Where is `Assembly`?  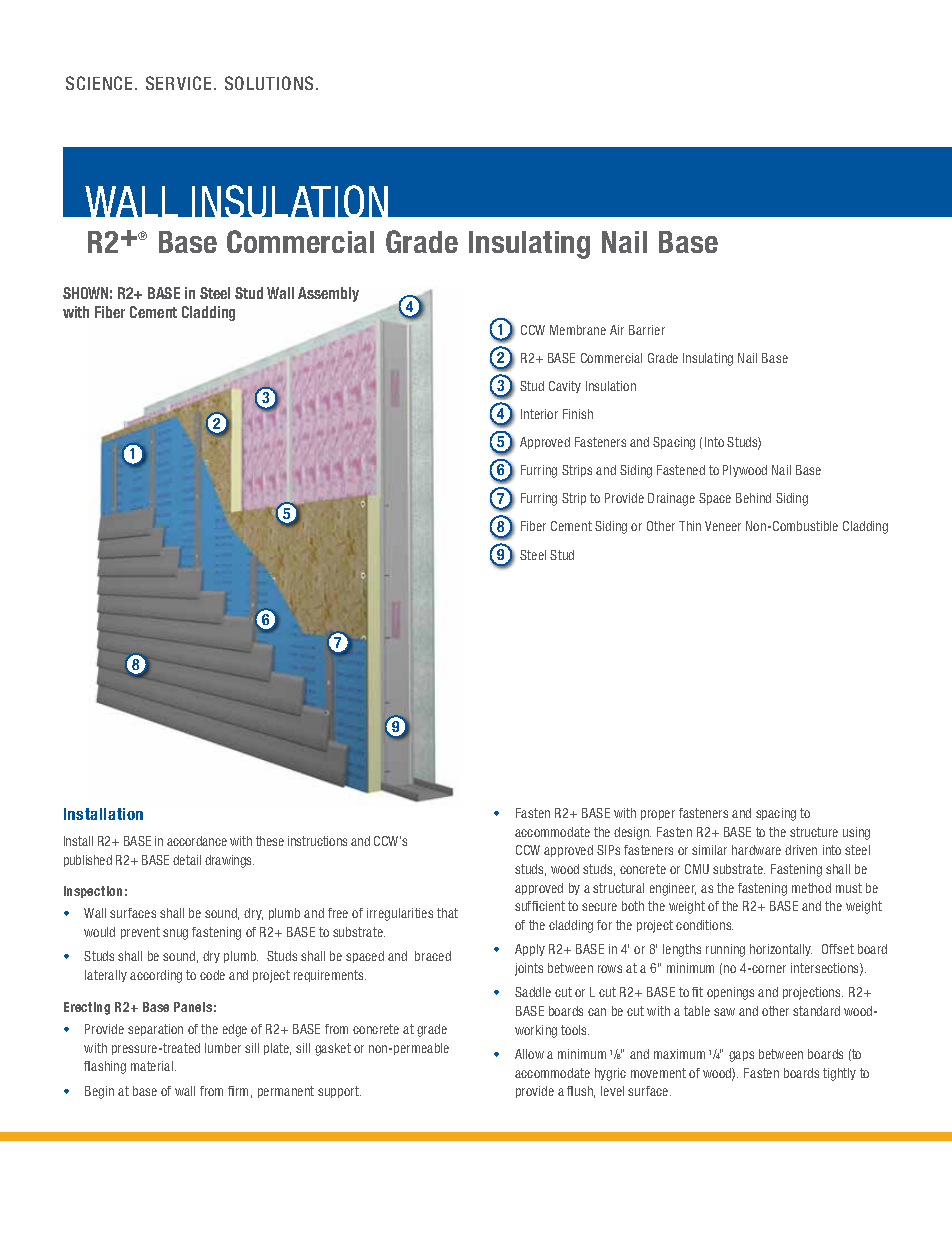
Assembly is located at coordinates (328, 294).
